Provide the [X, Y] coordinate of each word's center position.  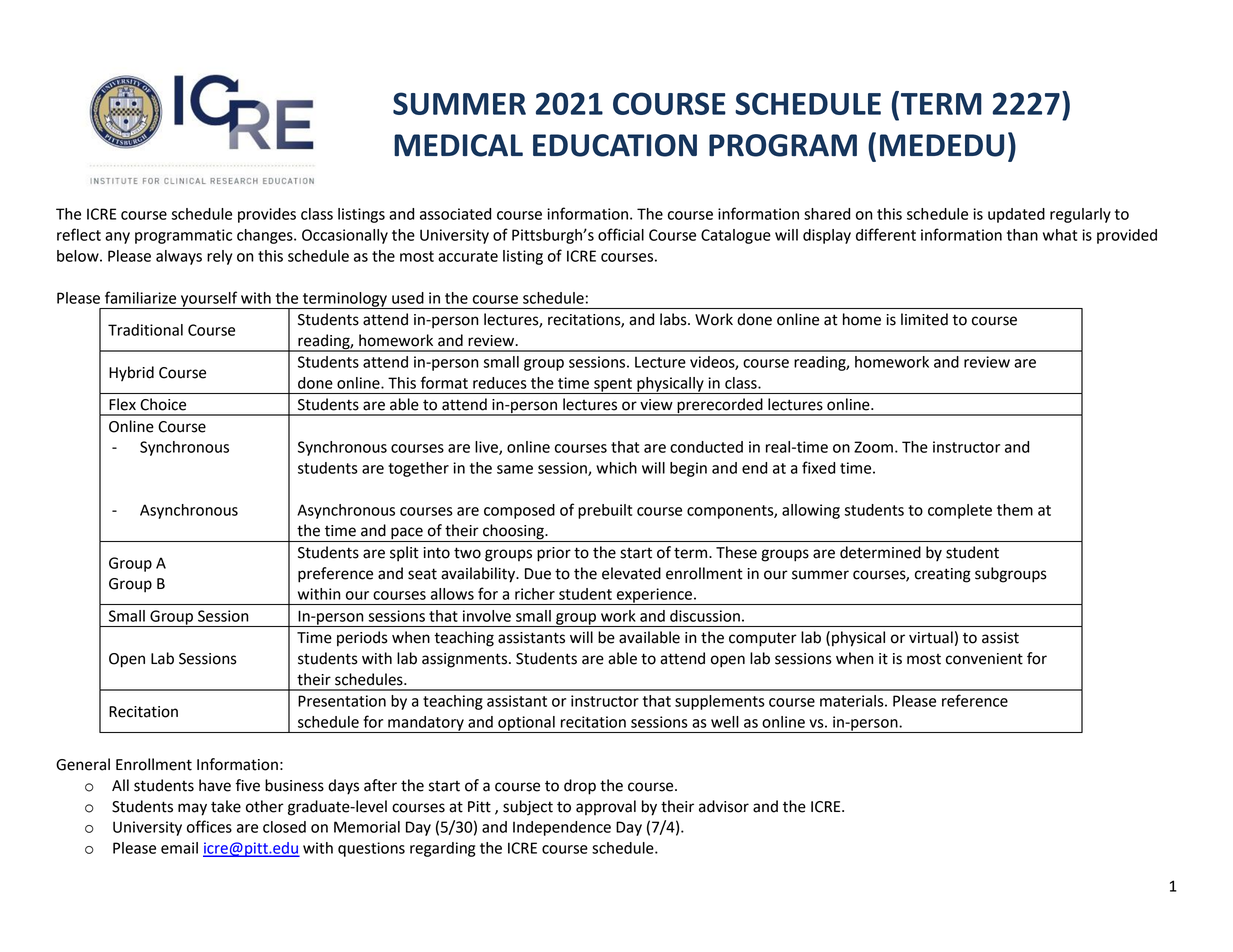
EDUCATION [615, 145]
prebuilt [605, 511]
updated [1016, 215]
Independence [562, 828]
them [1015, 510]
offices [209, 826]
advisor [724, 806]
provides [267, 215]
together [418, 469]
